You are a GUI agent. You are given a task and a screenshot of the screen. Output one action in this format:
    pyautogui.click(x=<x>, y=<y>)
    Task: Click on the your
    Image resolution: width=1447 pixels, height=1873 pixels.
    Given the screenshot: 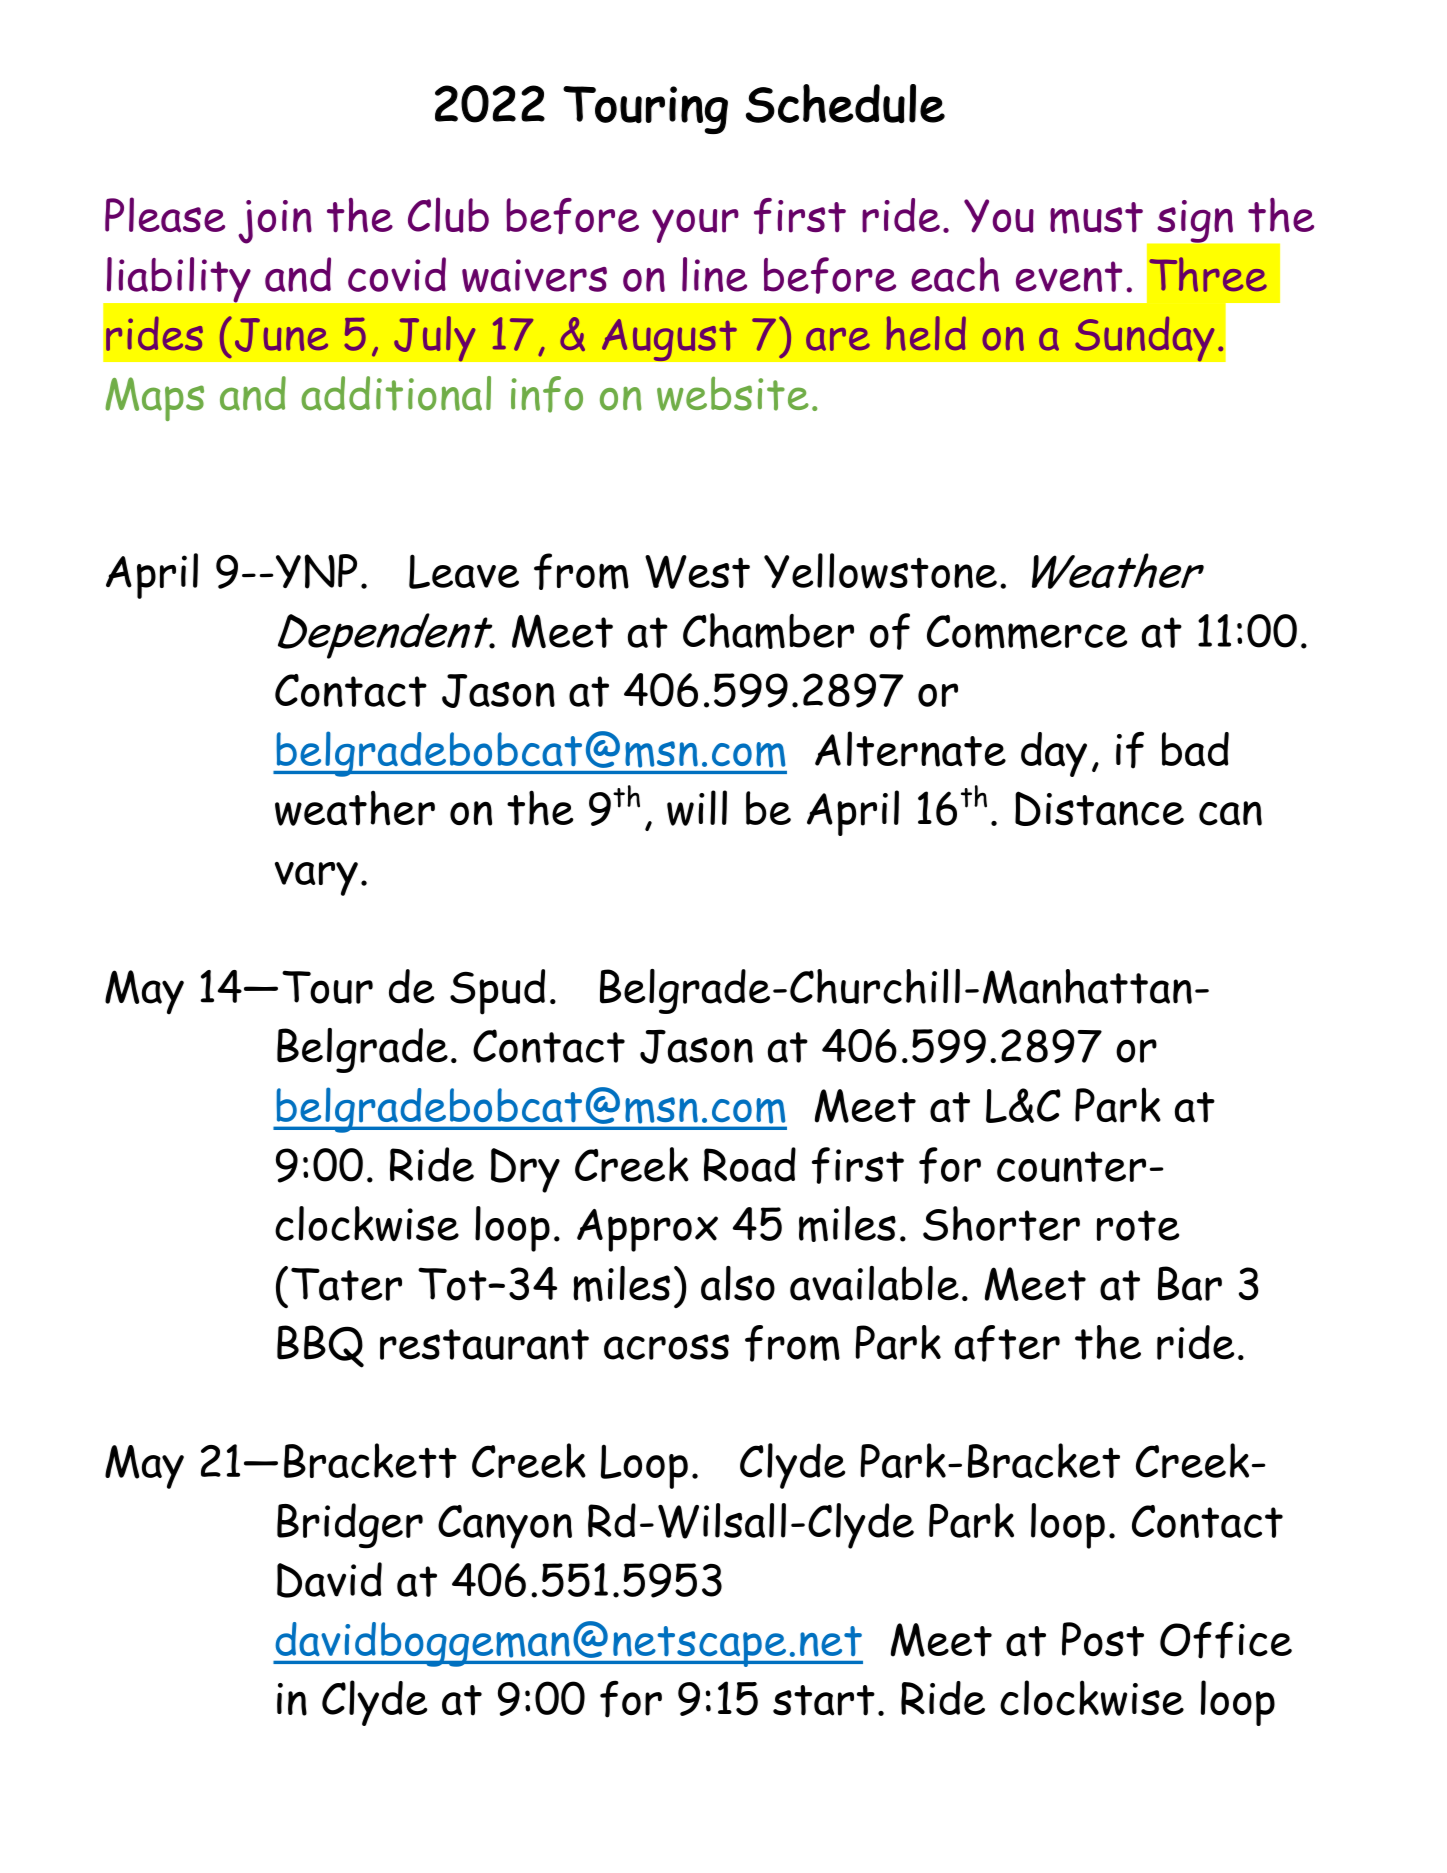 What is the action you would take?
    pyautogui.click(x=695, y=226)
